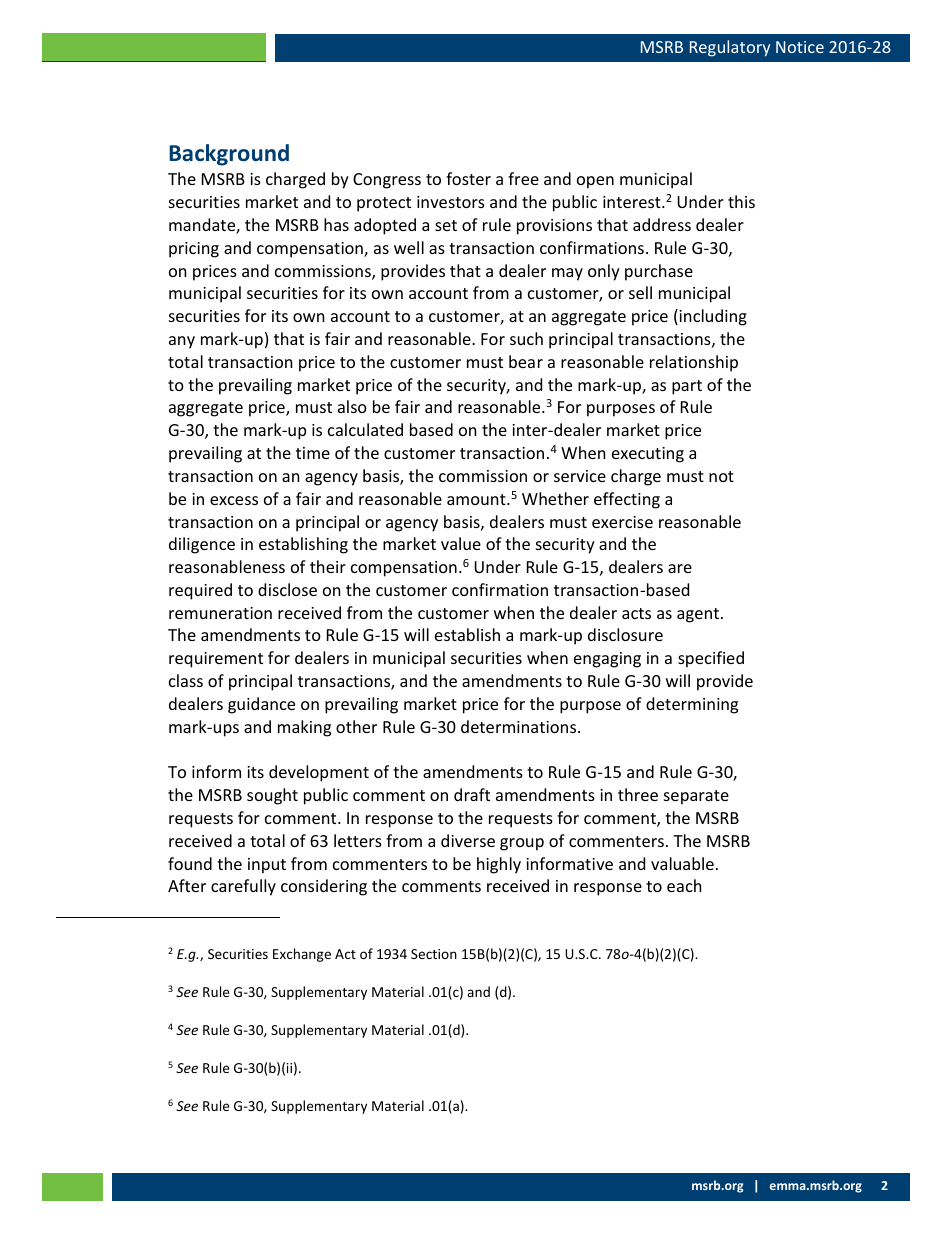 This screenshot has width=952, height=1233. What do you see at coordinates (694, 363) in the screenshot?
I see `relationship` at bounding box center [694, 363].
